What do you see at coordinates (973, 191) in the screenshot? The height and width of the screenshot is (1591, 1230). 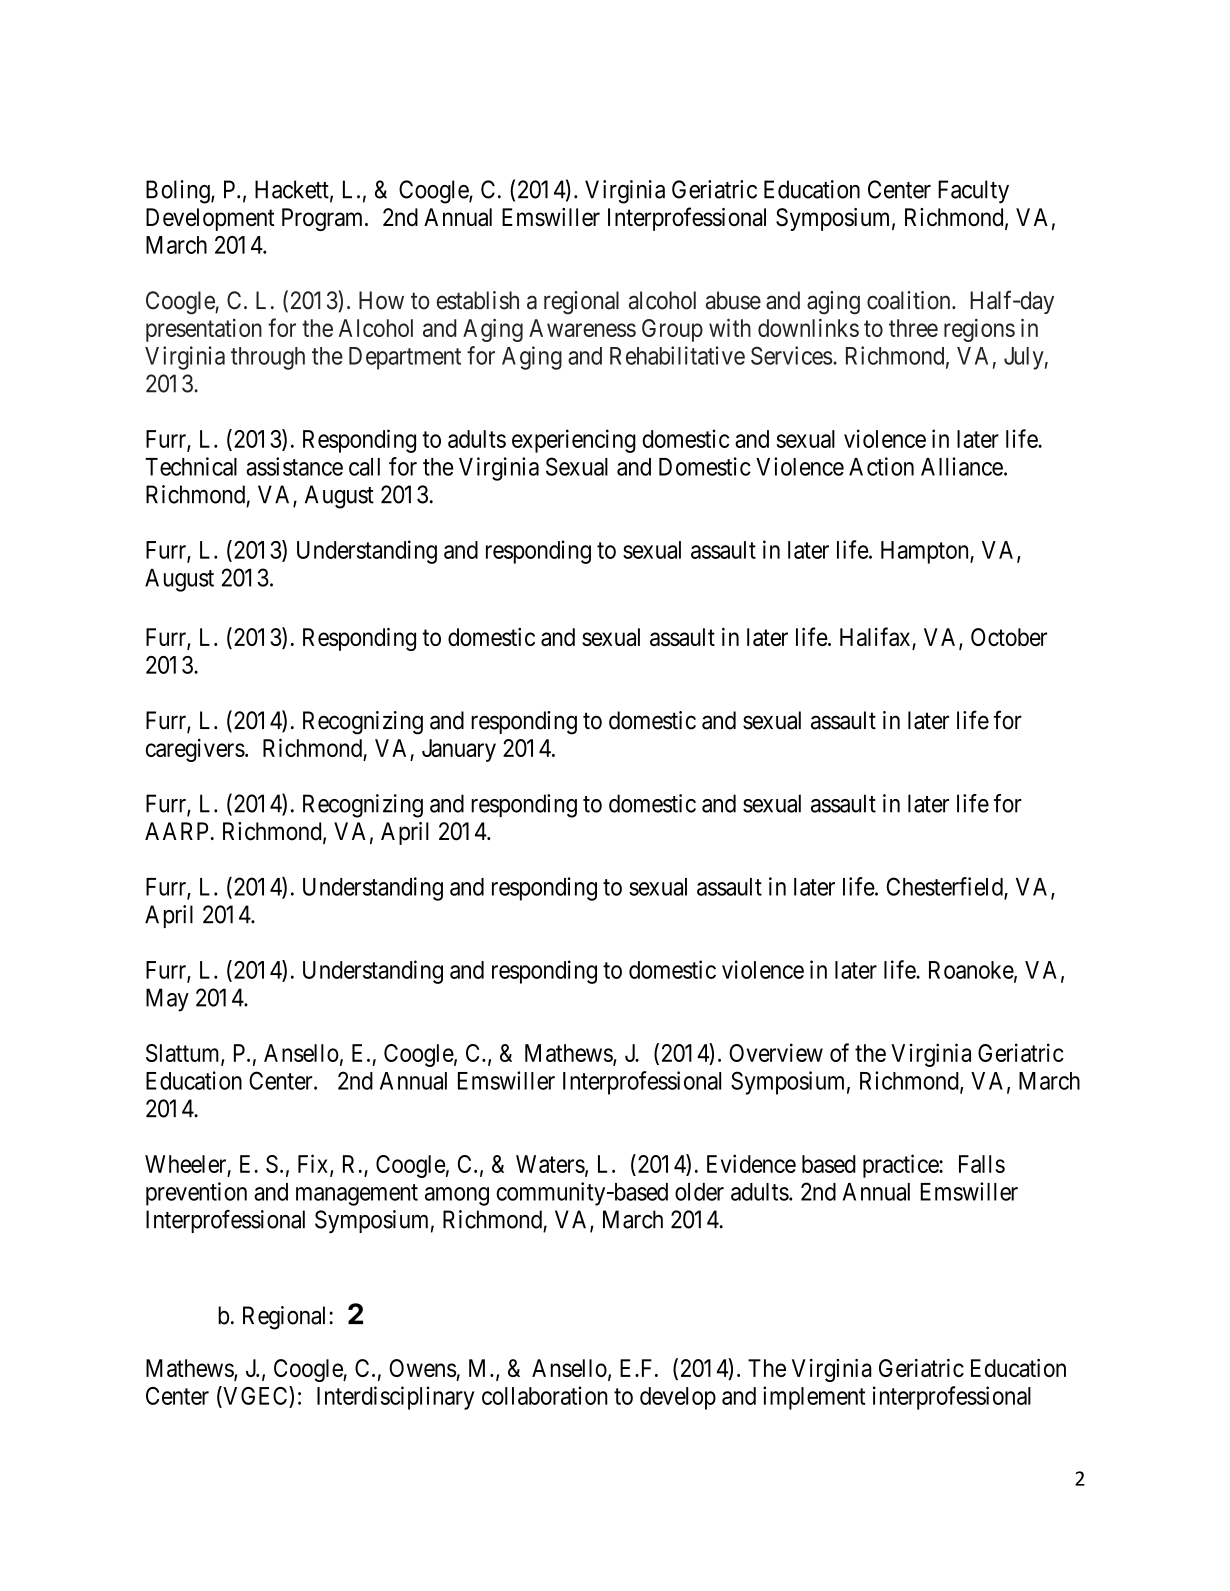 I see `Faculty` at bounding box center [973, 191].
